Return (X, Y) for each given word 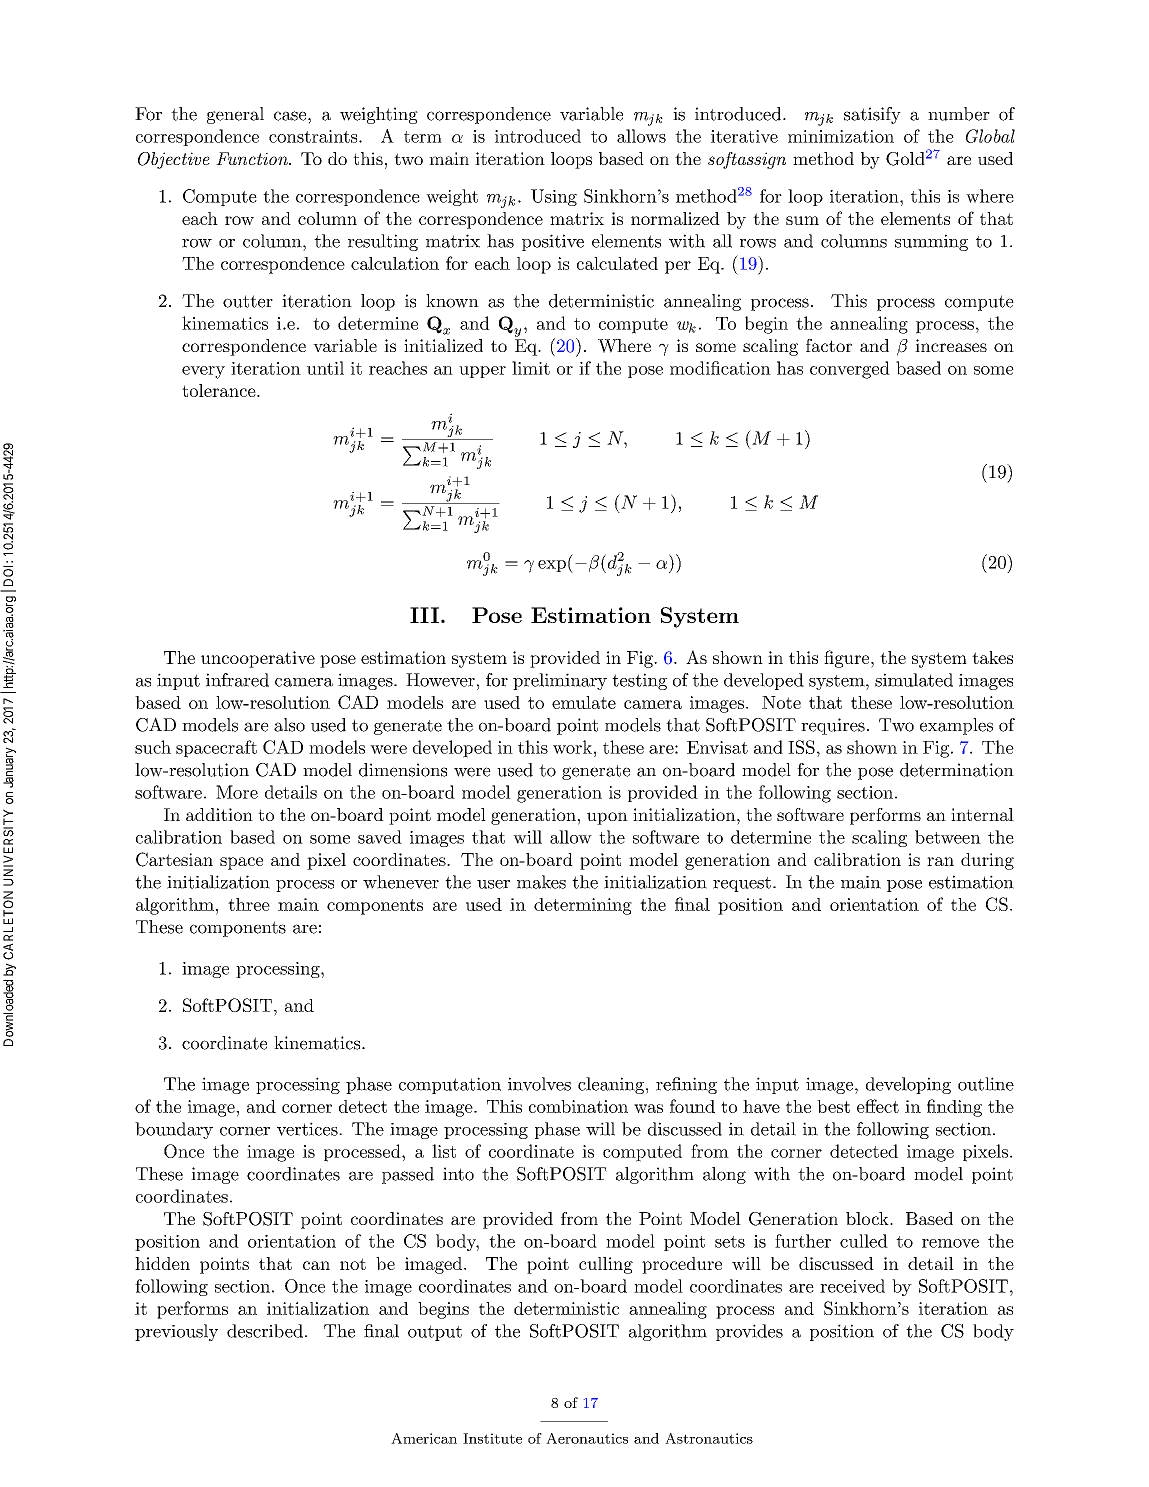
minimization (841, 136)
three (249, 904)
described (265, 1331)
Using (554, 197)
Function (253, 158)
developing (908, 1085)
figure (846, 659)
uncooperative (258, 659)
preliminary (560, 681)
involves (539, 1084)
